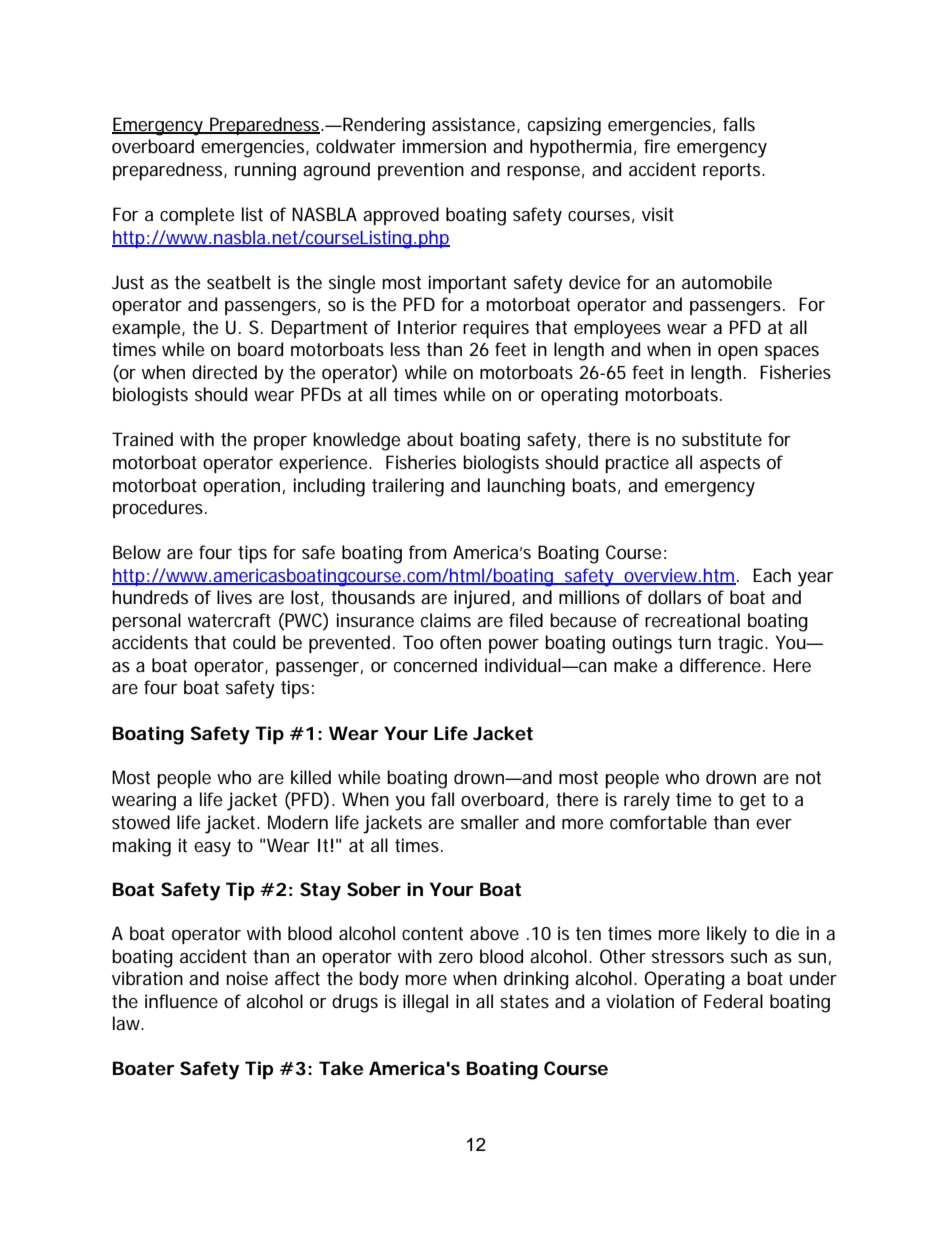 This screenshot has height=1233, width=952. Describe the element at coordinates (234, 597) in the screenshot. I see `lives` at that location.
